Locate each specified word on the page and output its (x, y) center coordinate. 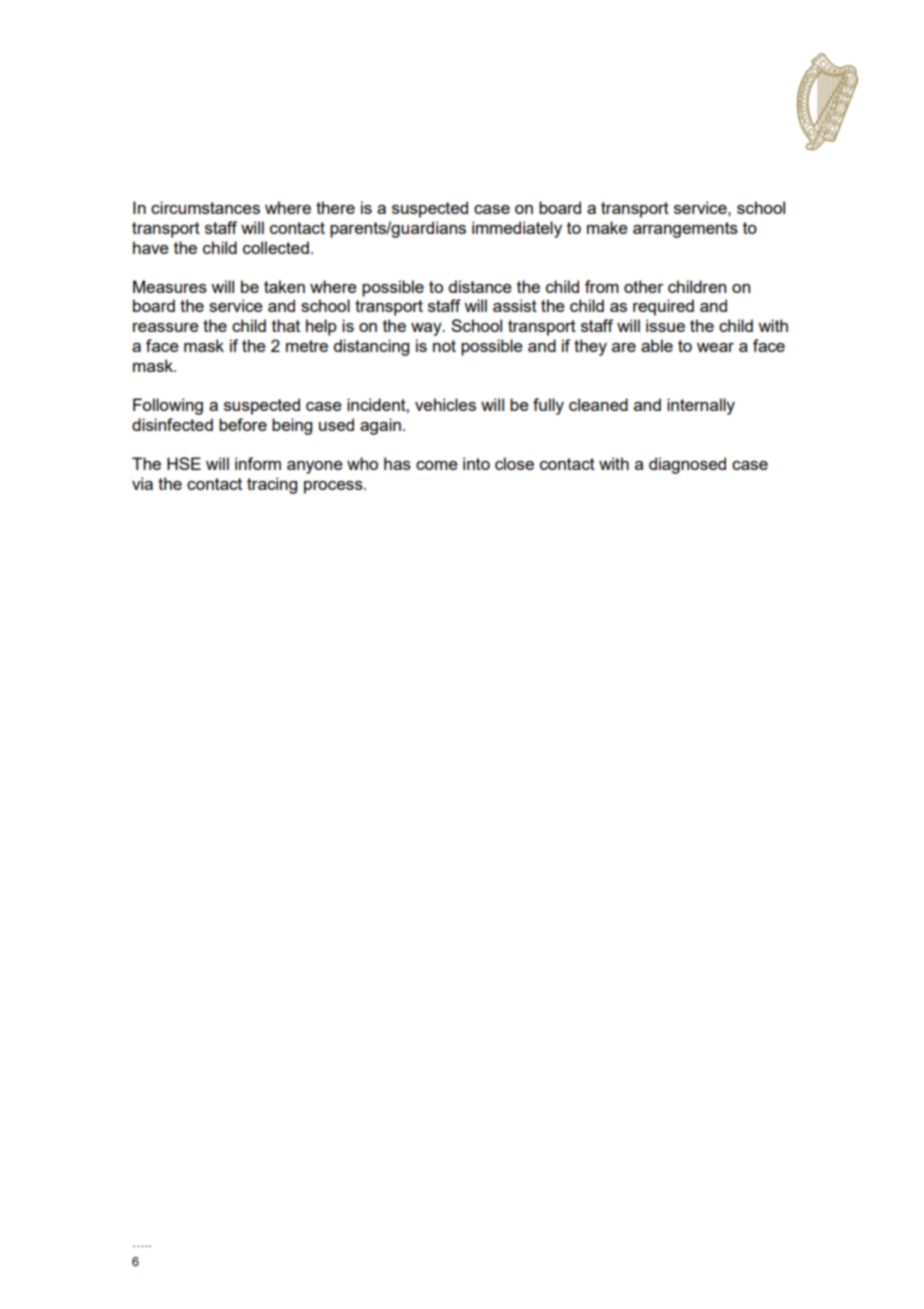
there (335, 207)
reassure (166, 327)
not (444, 346)
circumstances (205, 207)
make (607, 227)
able (657, 345)
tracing (272, 485)
